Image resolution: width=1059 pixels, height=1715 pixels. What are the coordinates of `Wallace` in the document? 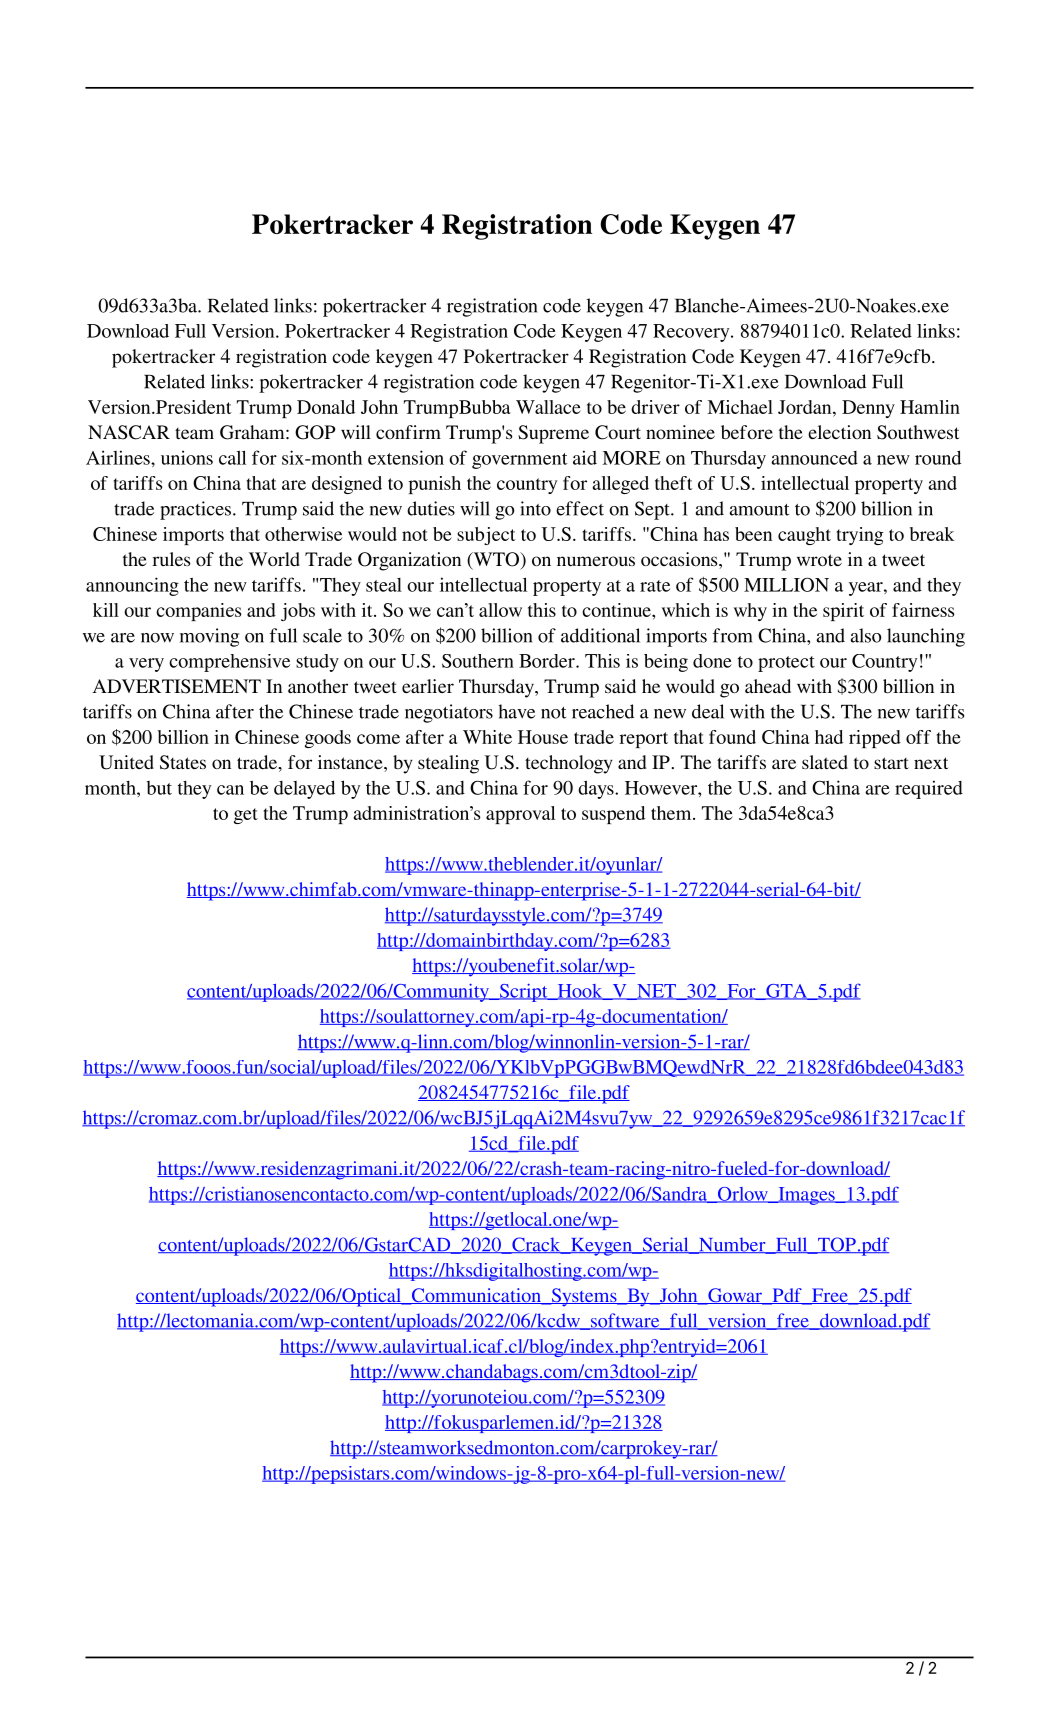 It's located at (548, 407).
